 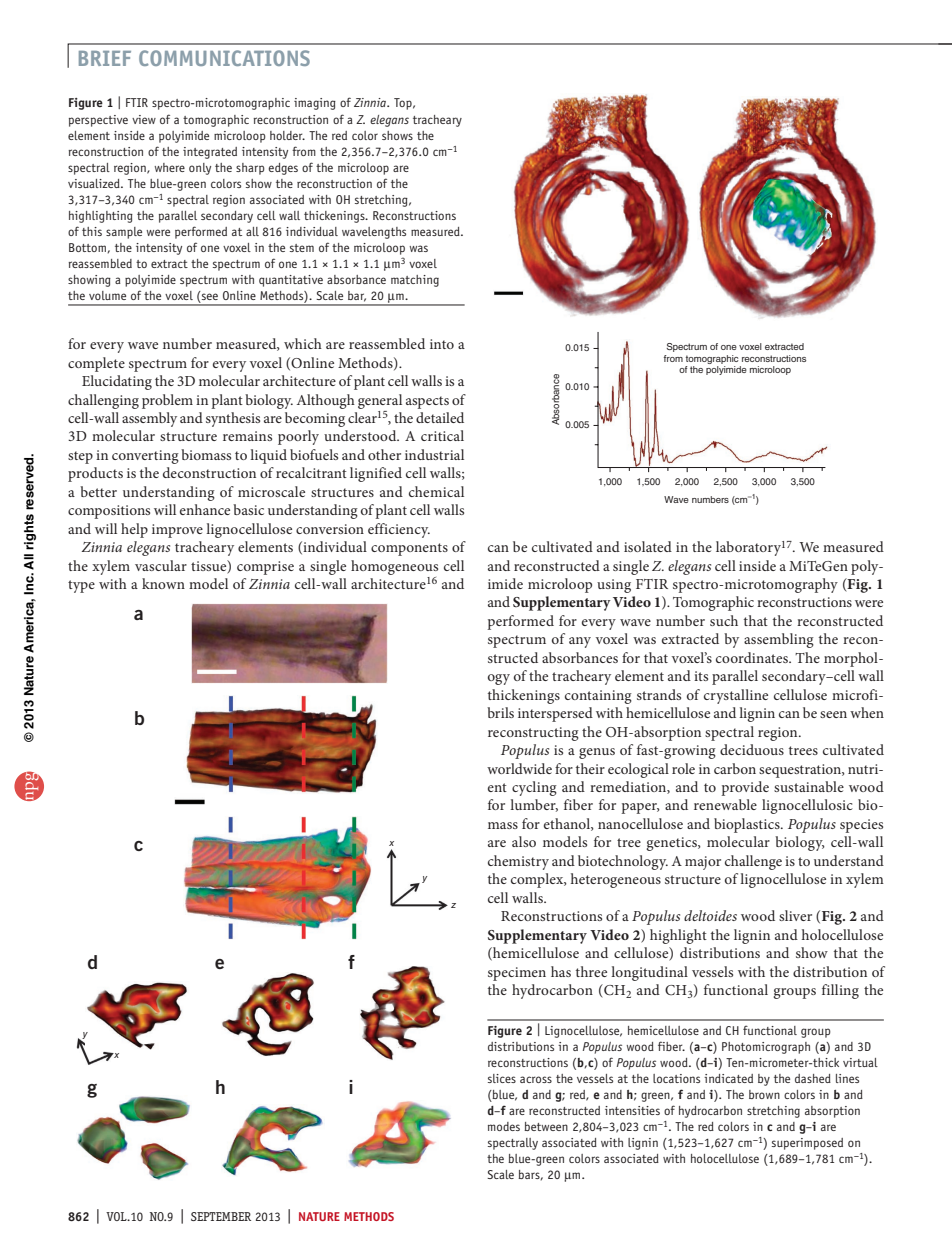 What do you see at coordinates (415, 281) in the screenshot?
I see `matching` at bounding box center [415, 281].
